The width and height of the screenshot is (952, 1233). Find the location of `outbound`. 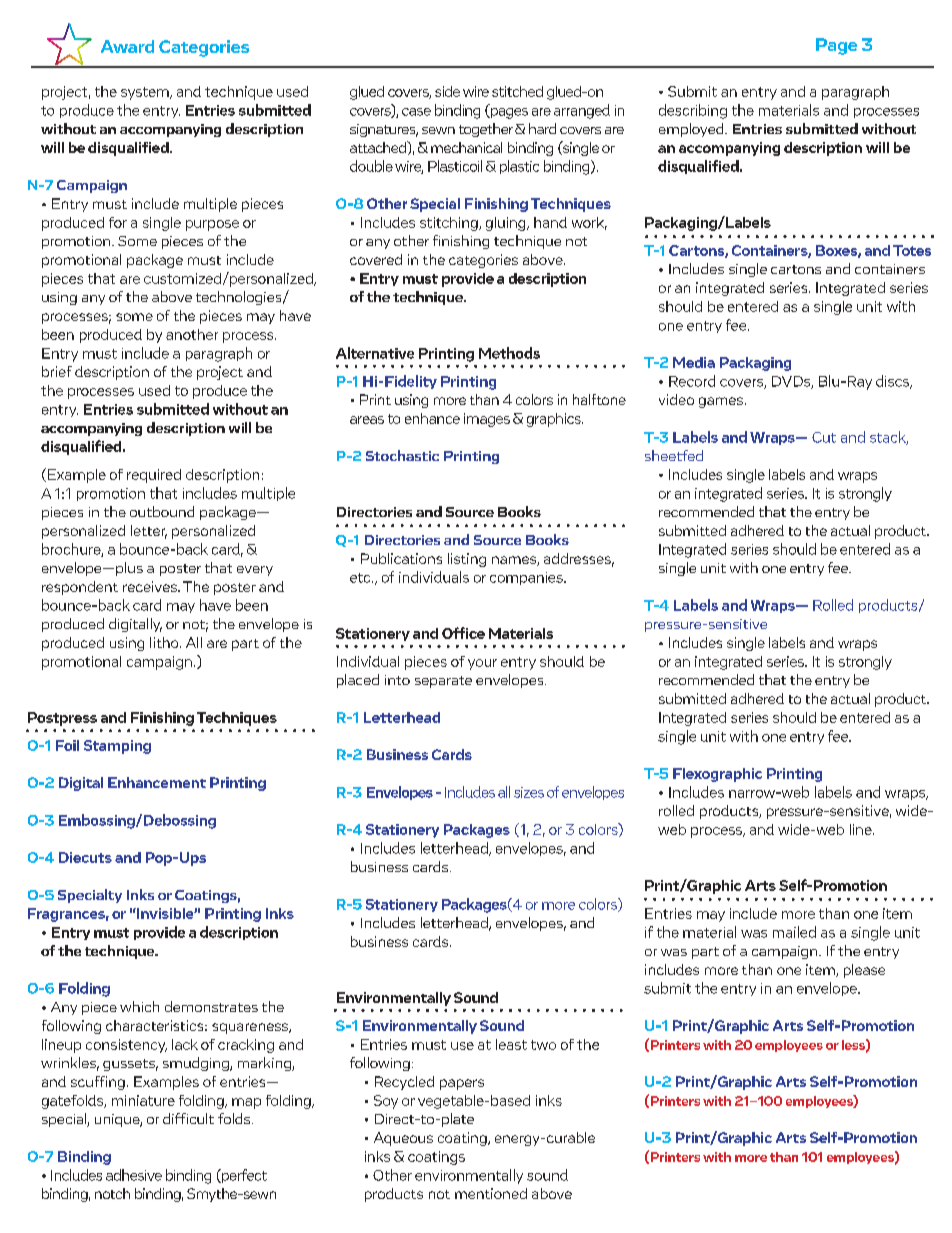

outbound is located at coordinates (162, 511).
